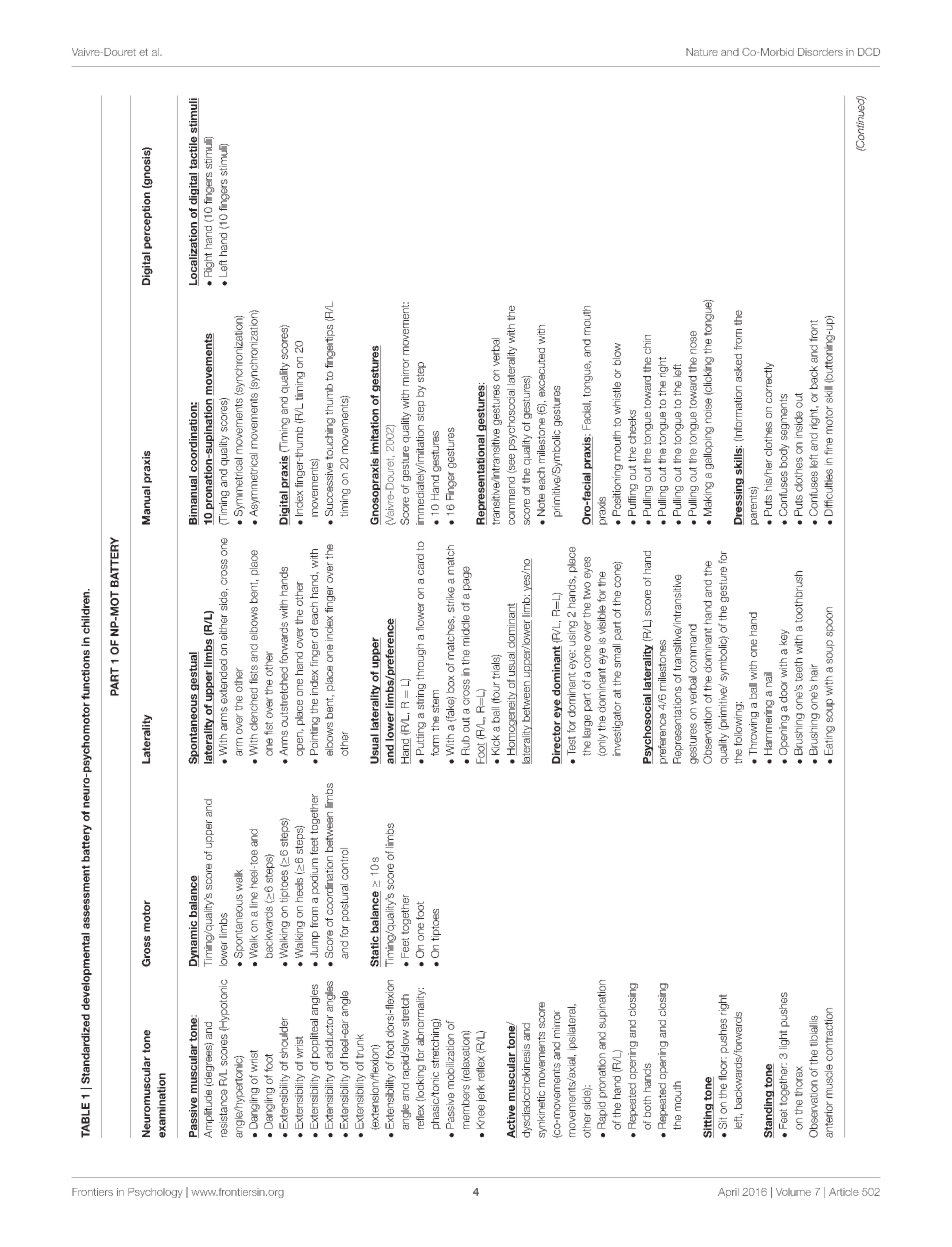  What do you see at coordinates (702, 52) in the screenshot?
I see `Nature` at bounding box center [702, 52].
